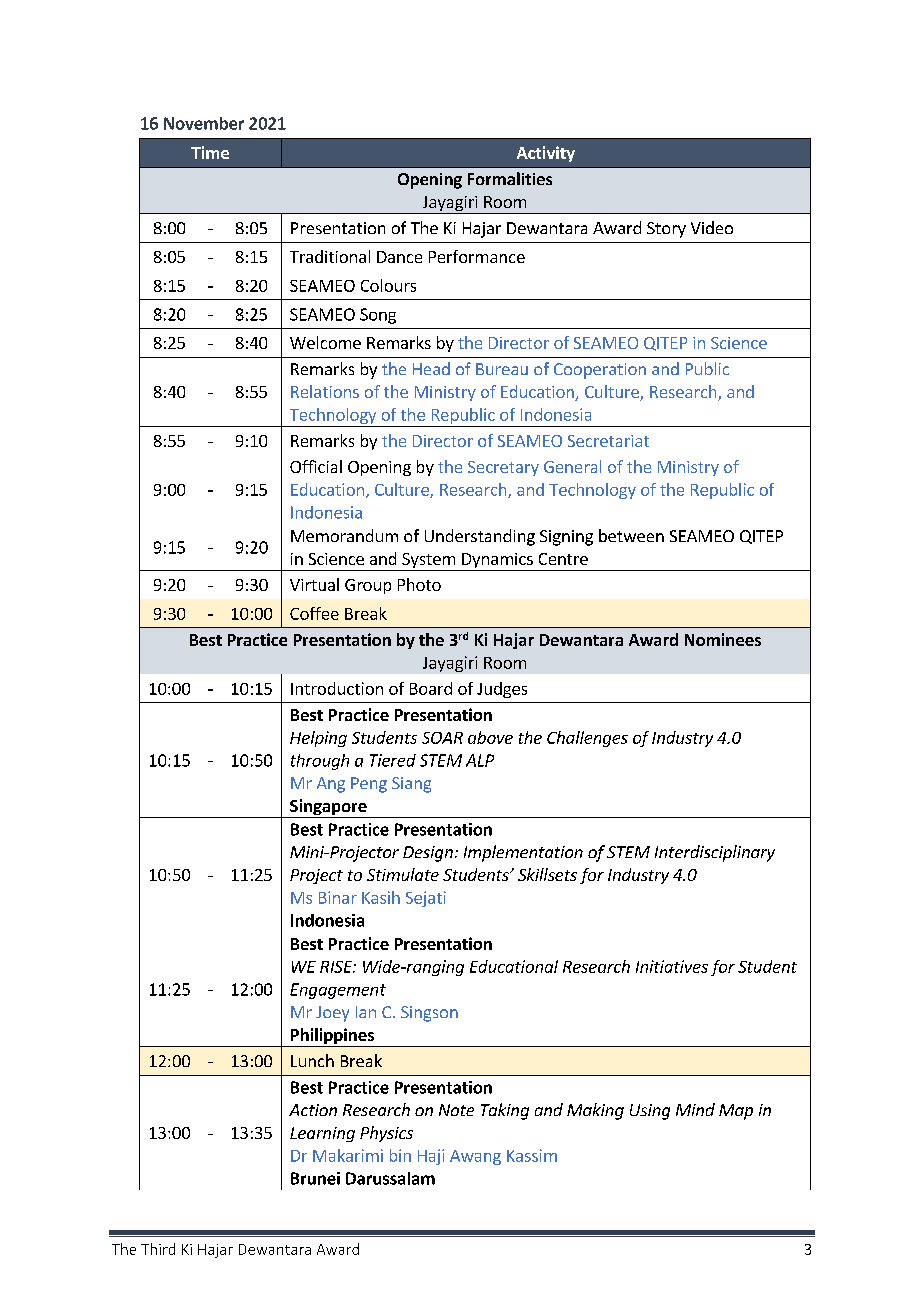 The image size is (924, 1308). Describe the element at coordinates (631, 535) in the screenshot. I see `between` at that location.
